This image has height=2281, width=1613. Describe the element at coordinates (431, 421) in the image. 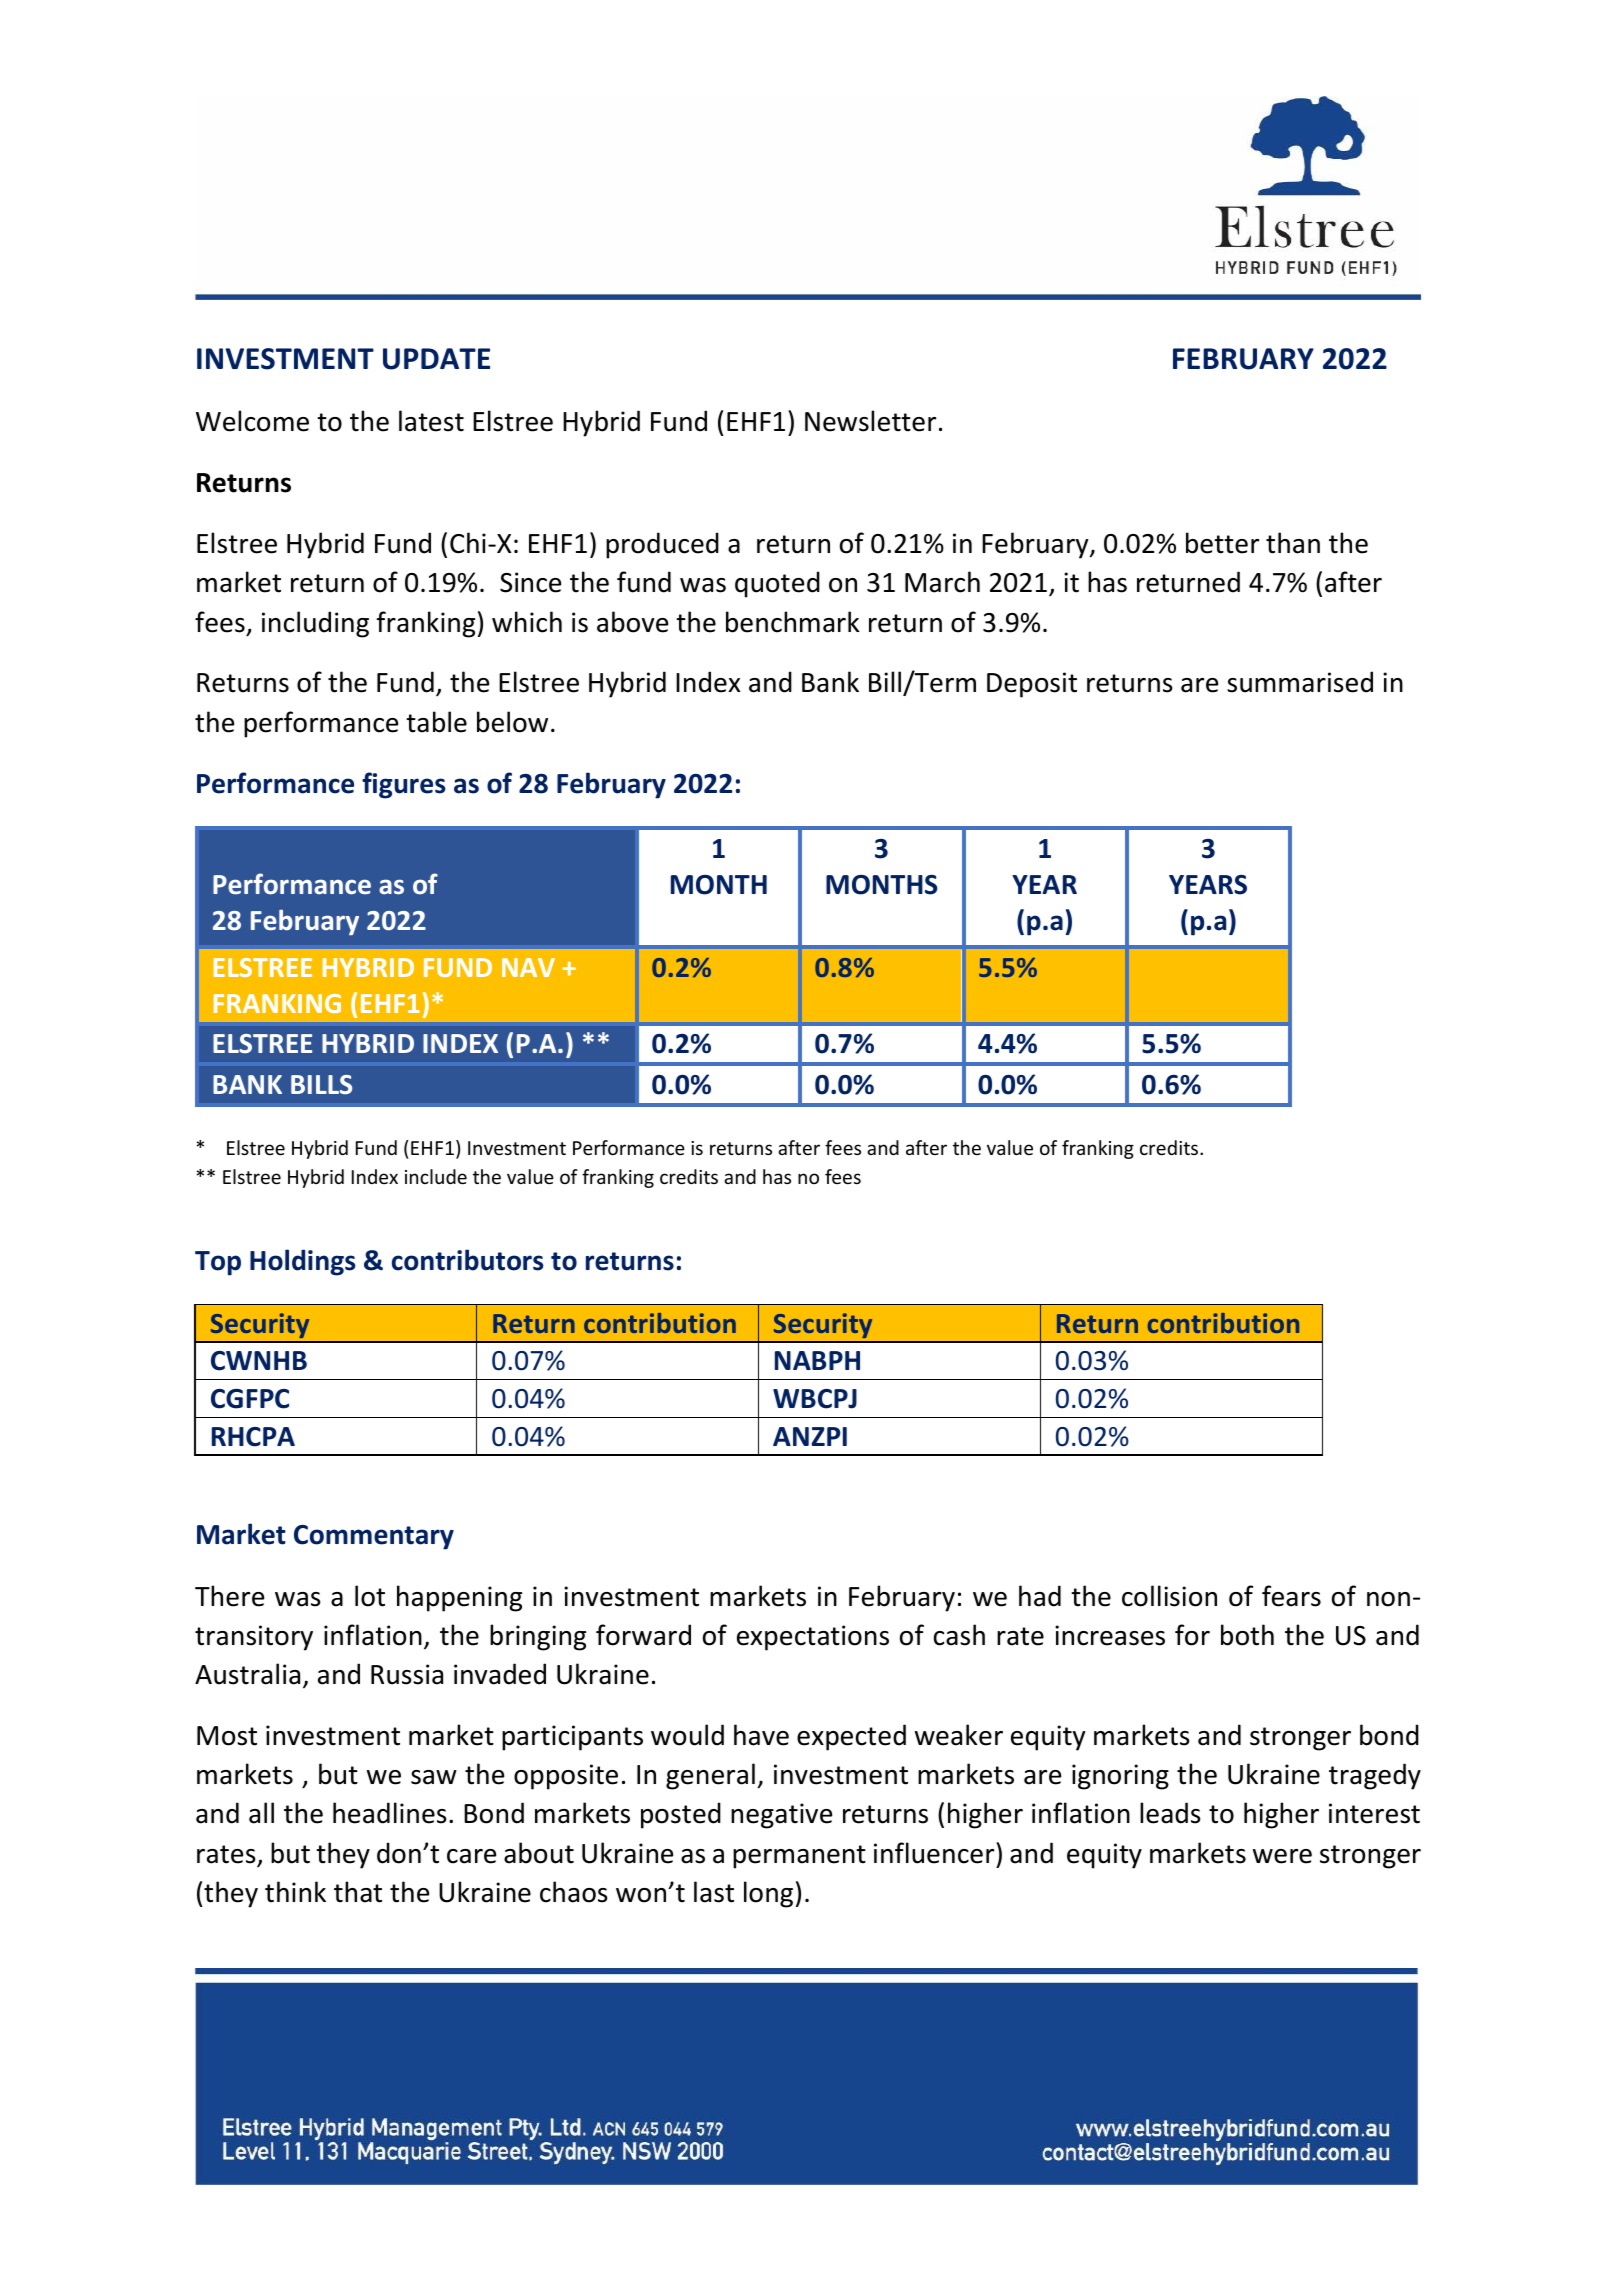

I see `latest` at that location.
